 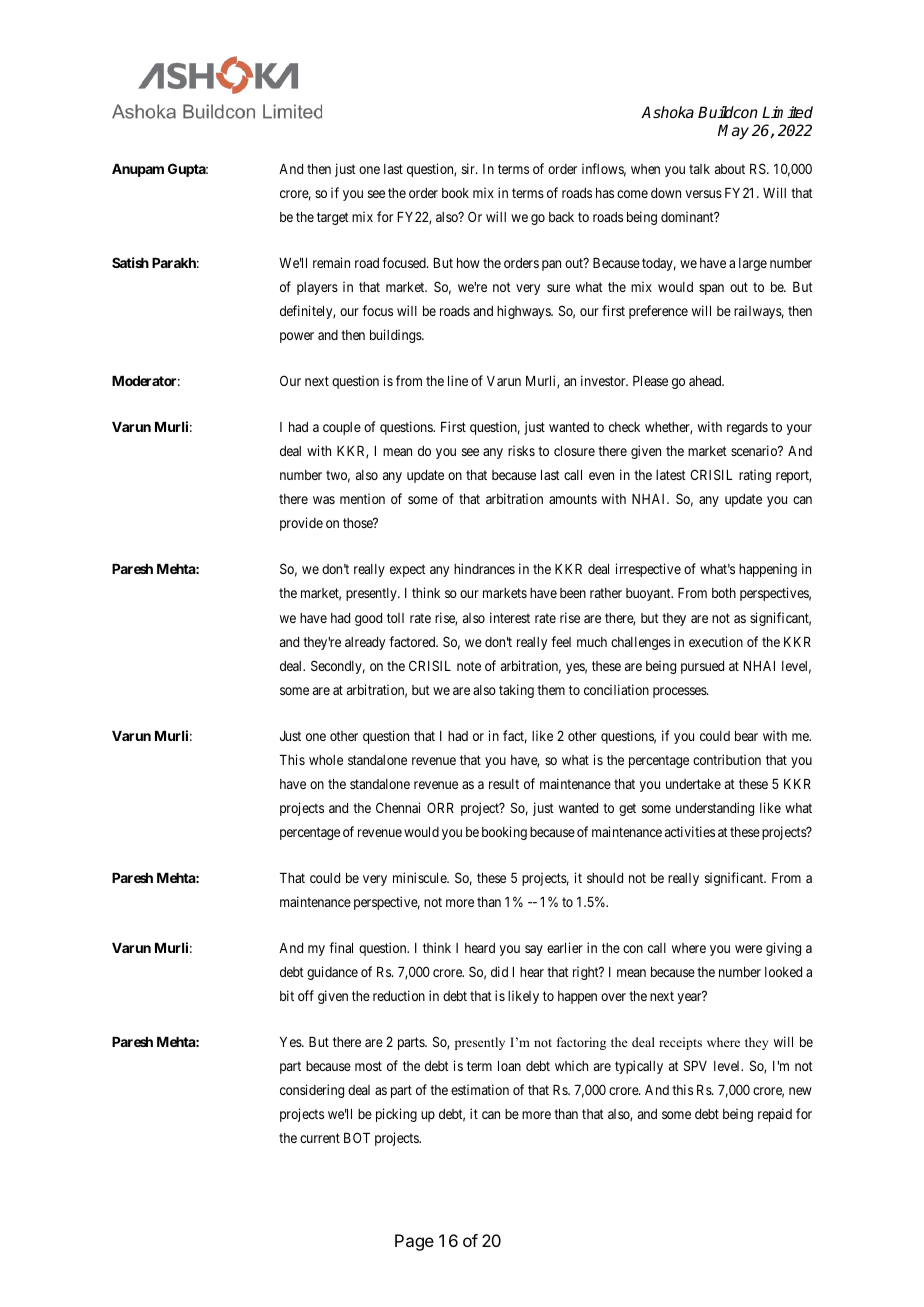 I want to click on line, so click(x=458, y=380).
